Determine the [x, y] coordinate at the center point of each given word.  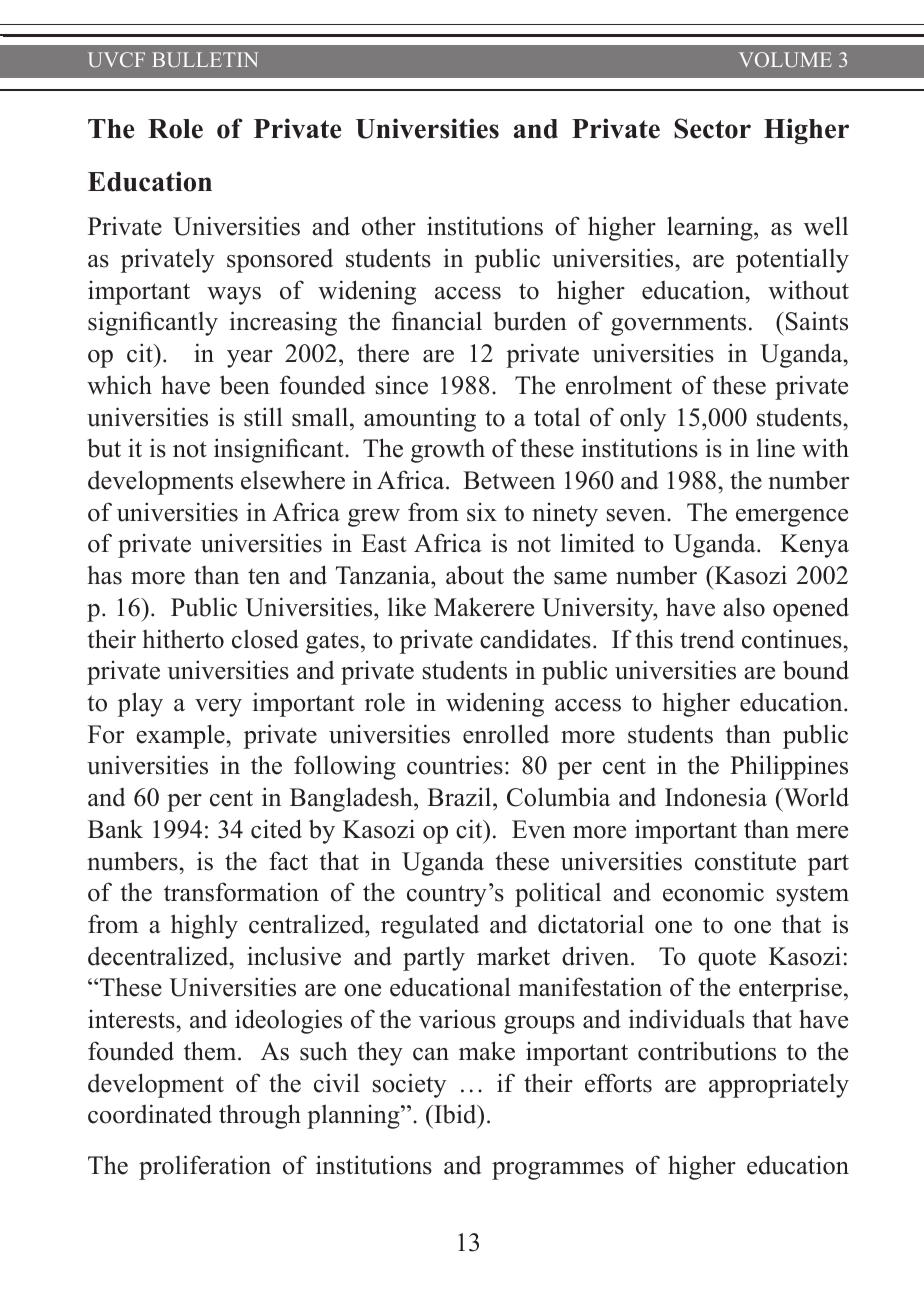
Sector [712, 128]
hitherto [183, 639]
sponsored [280, 260]
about [475, 575]
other [389, 226]
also [744, 607]
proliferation [205, 1167]
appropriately [779, 1086]
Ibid [455, 1114]
